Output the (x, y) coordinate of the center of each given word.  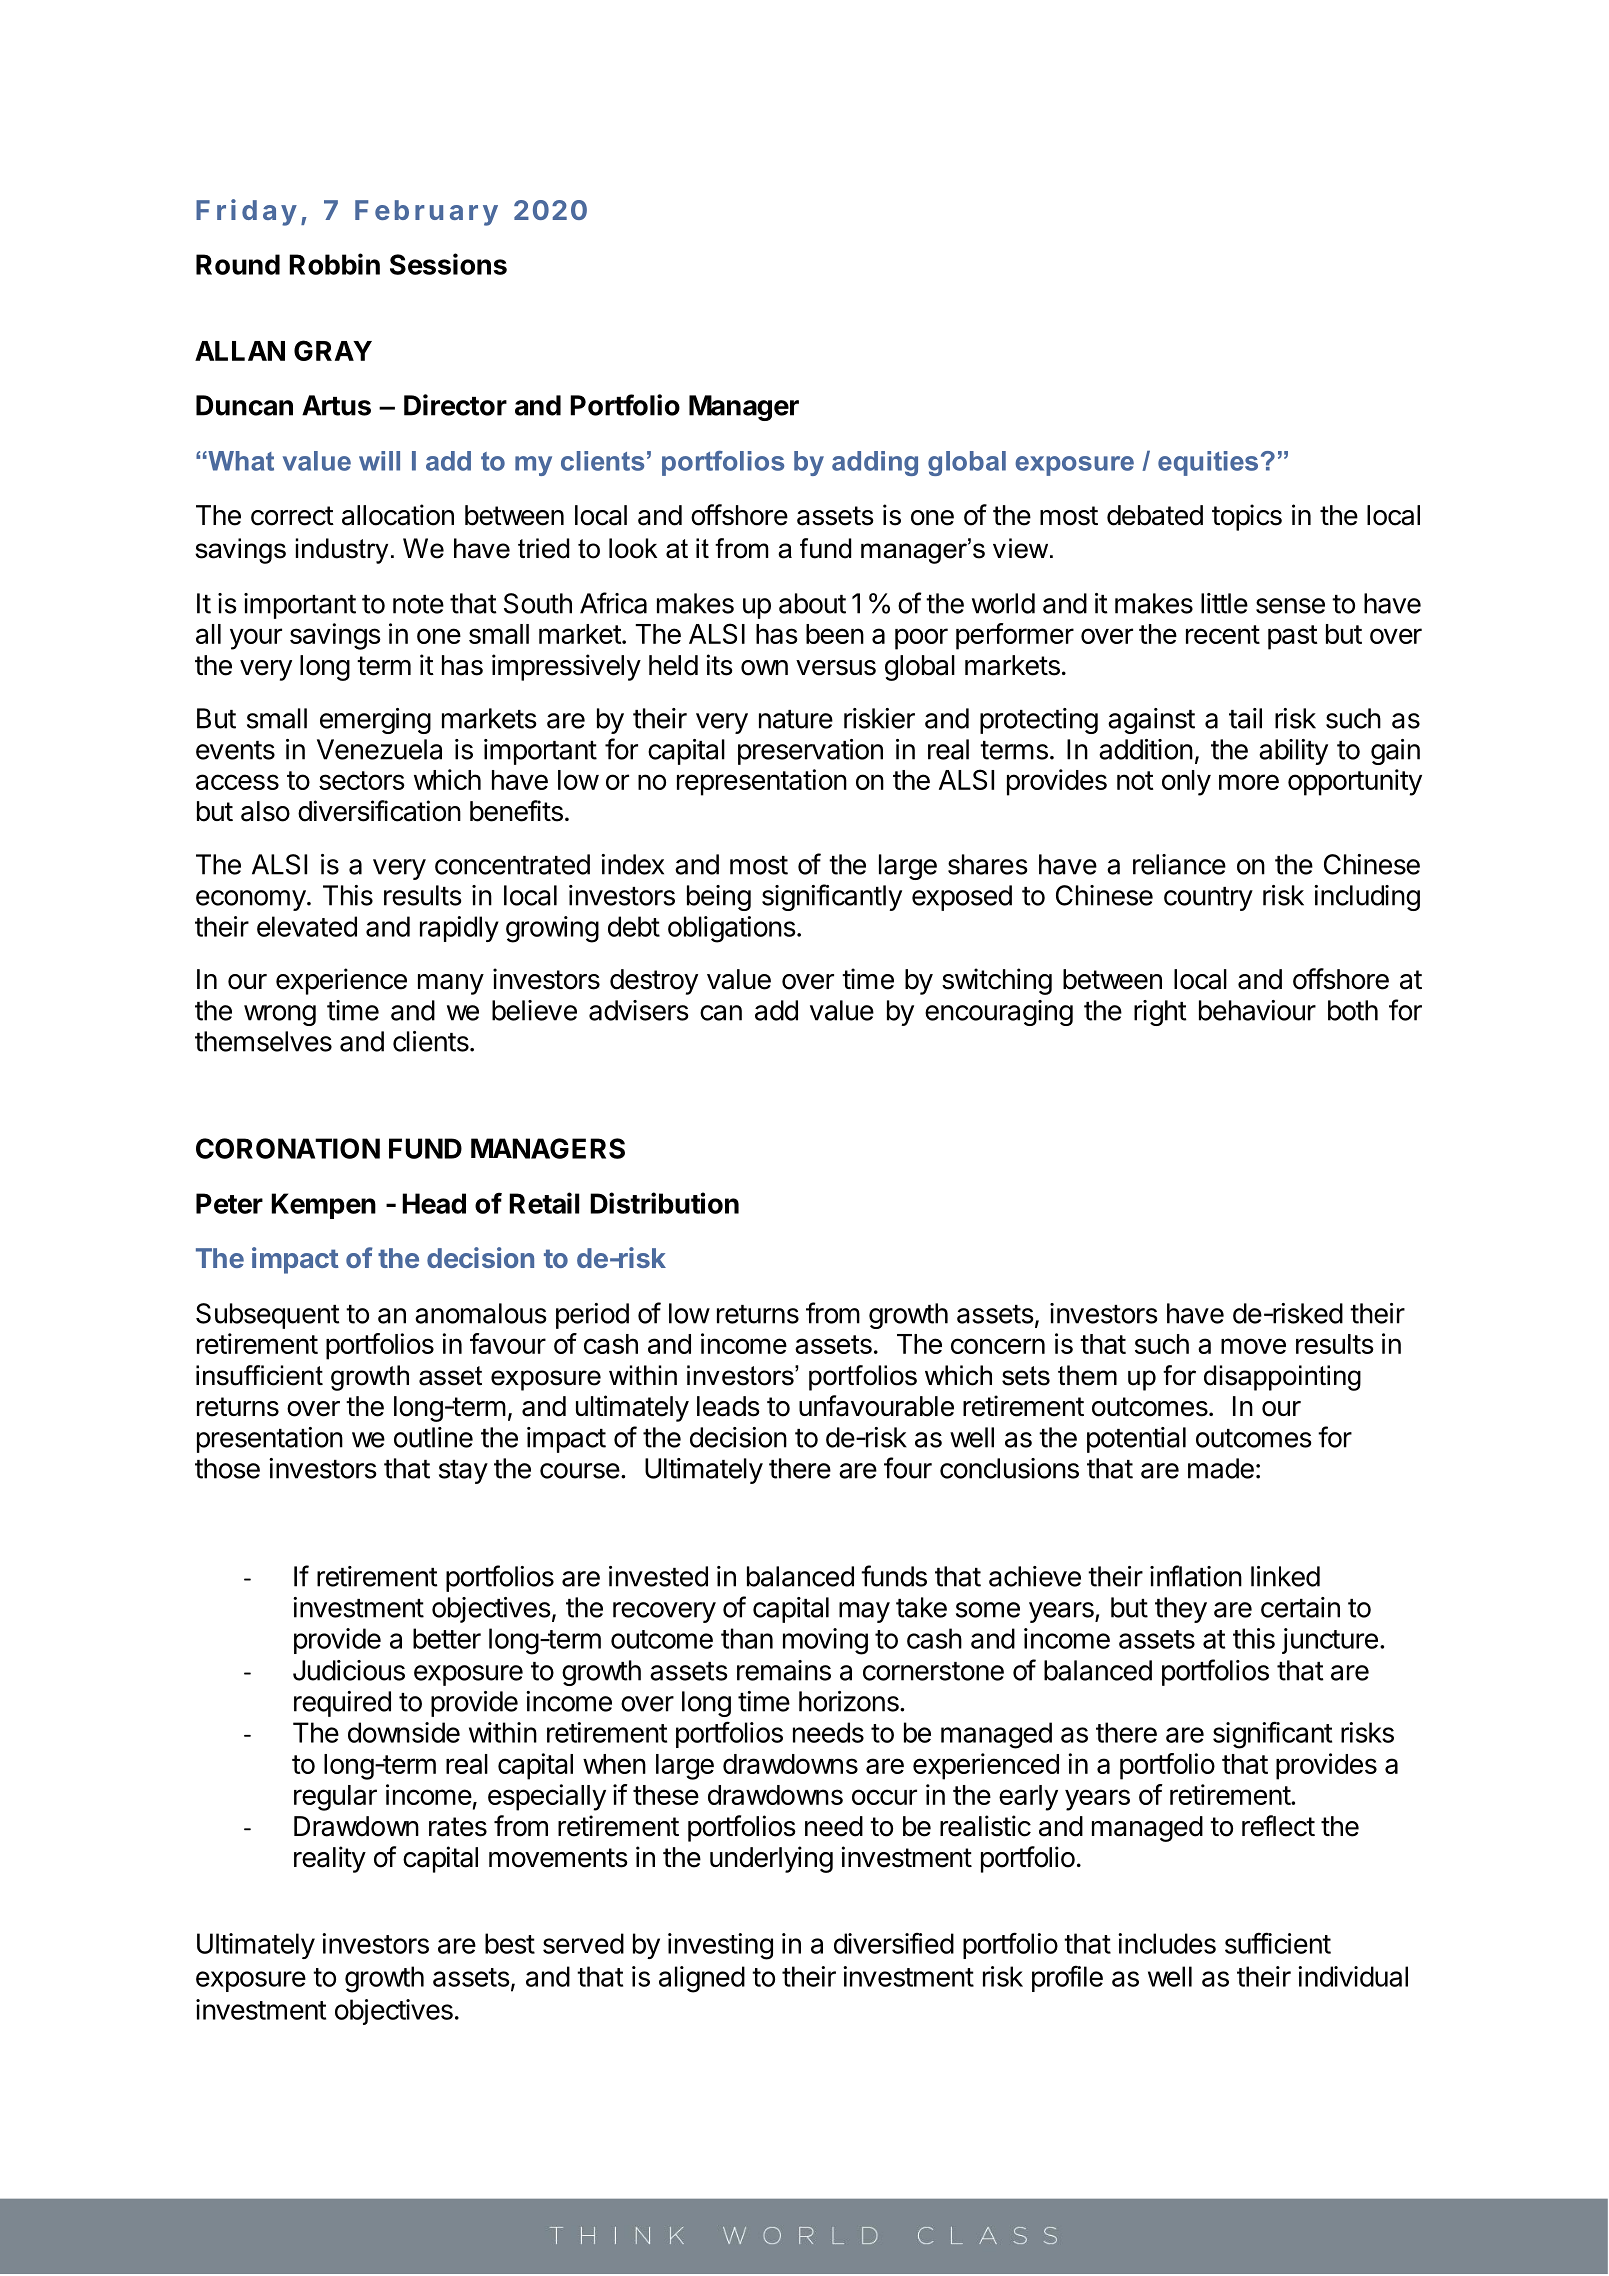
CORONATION (288, 1148)
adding (875, 463)
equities (1208, 463)
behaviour (1257, 1010)
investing (720, 1946)
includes (1167, 1943)
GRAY (333, 350)
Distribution (664, 1203)
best (510, 1943)
